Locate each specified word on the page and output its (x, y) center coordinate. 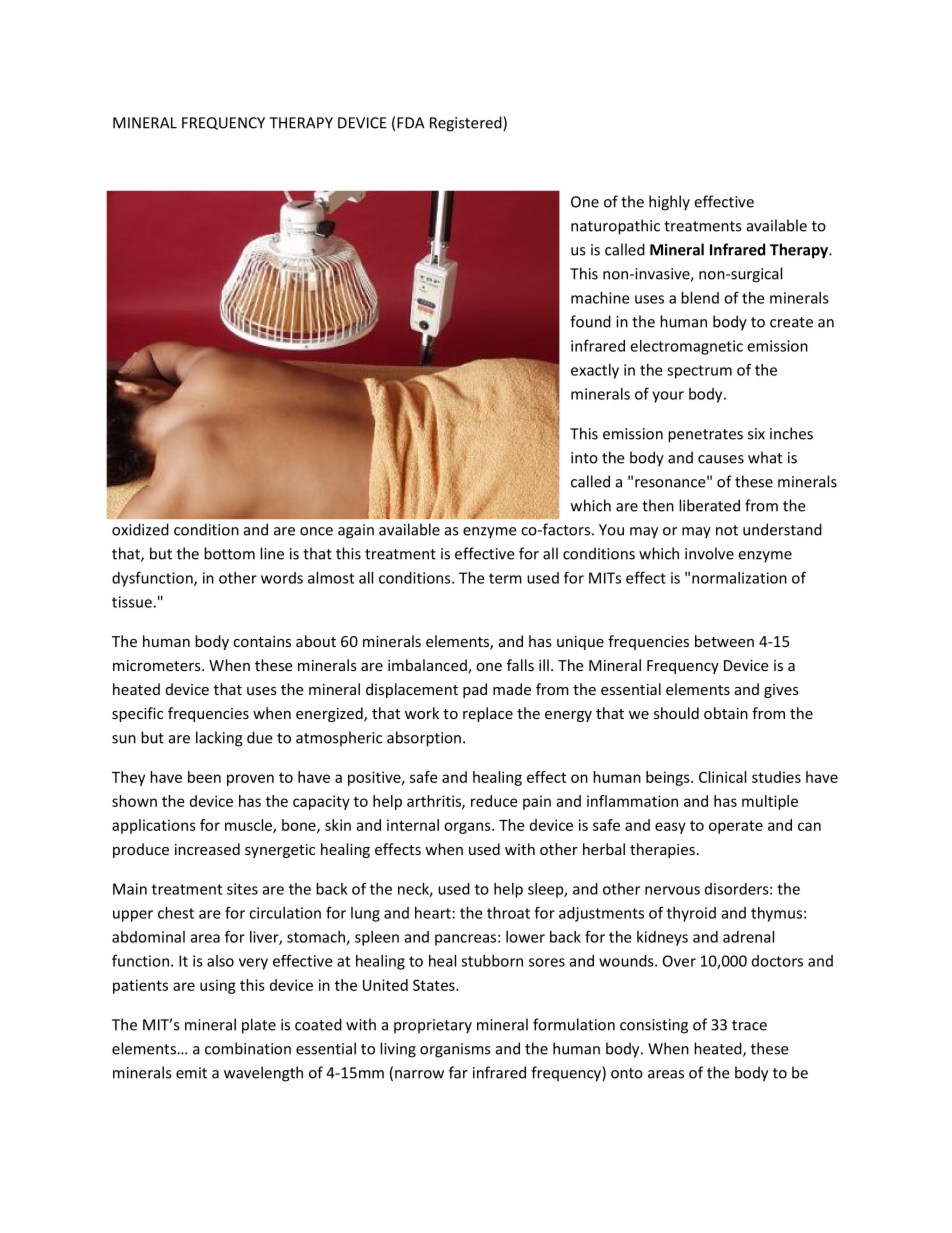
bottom (229, 553)
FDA (411, 123)
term (505, 578)
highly (669, 203)
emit (191, 1073)
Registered (467, 124)
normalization (739, 578)
